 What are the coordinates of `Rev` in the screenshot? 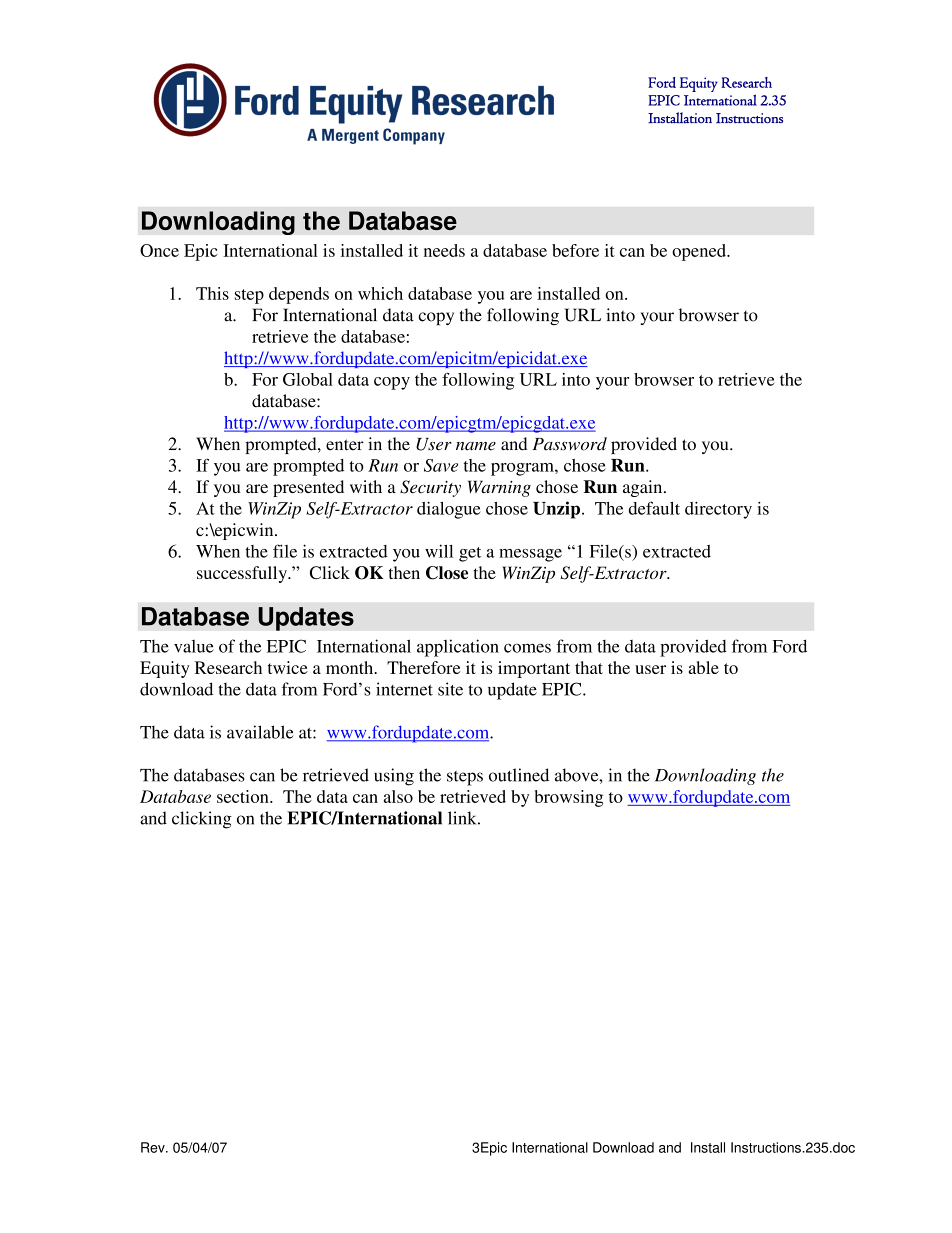 It's located at (154, 1147).
